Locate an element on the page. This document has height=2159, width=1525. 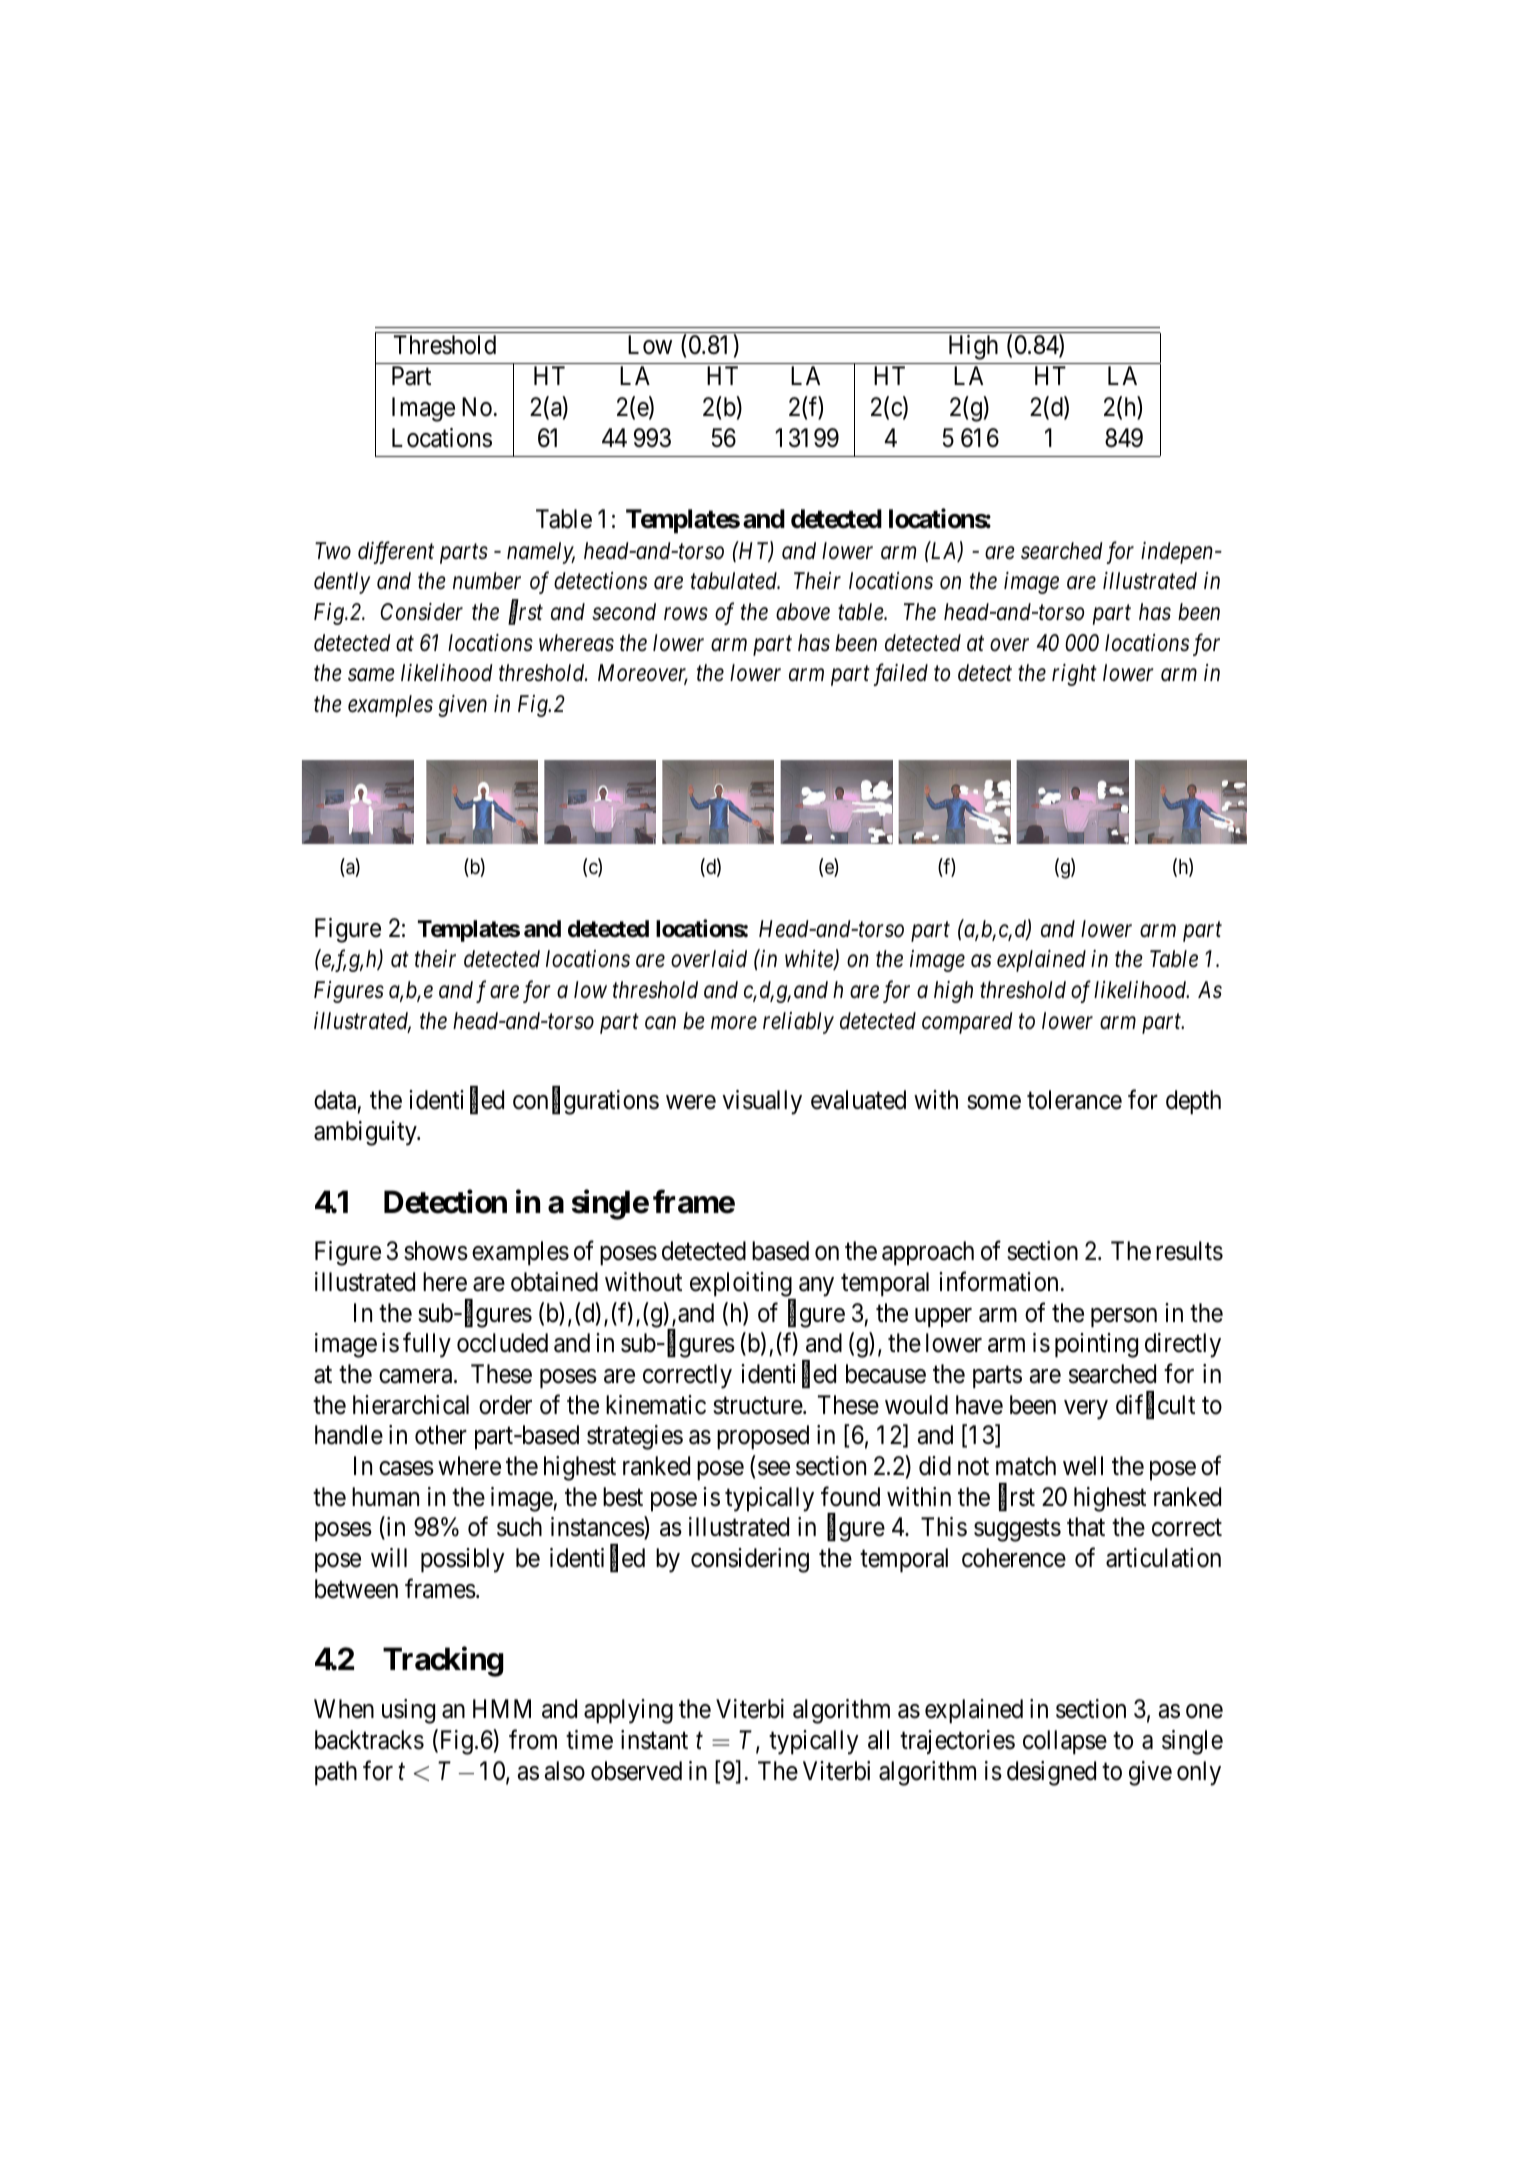
structure is located at coordinates (758, 1406).
